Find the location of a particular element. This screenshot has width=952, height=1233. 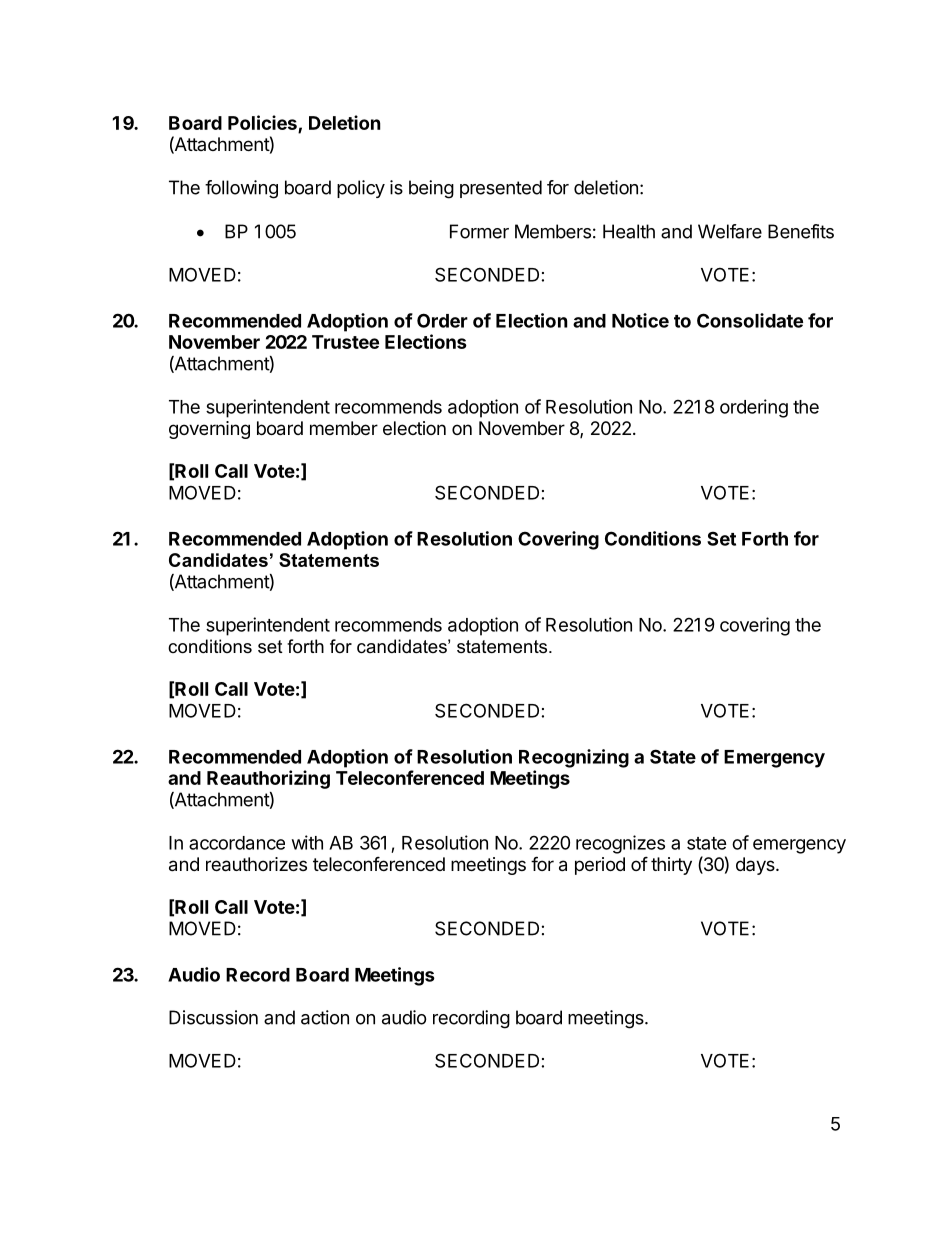

action is located at coordinates (325, 1017).
